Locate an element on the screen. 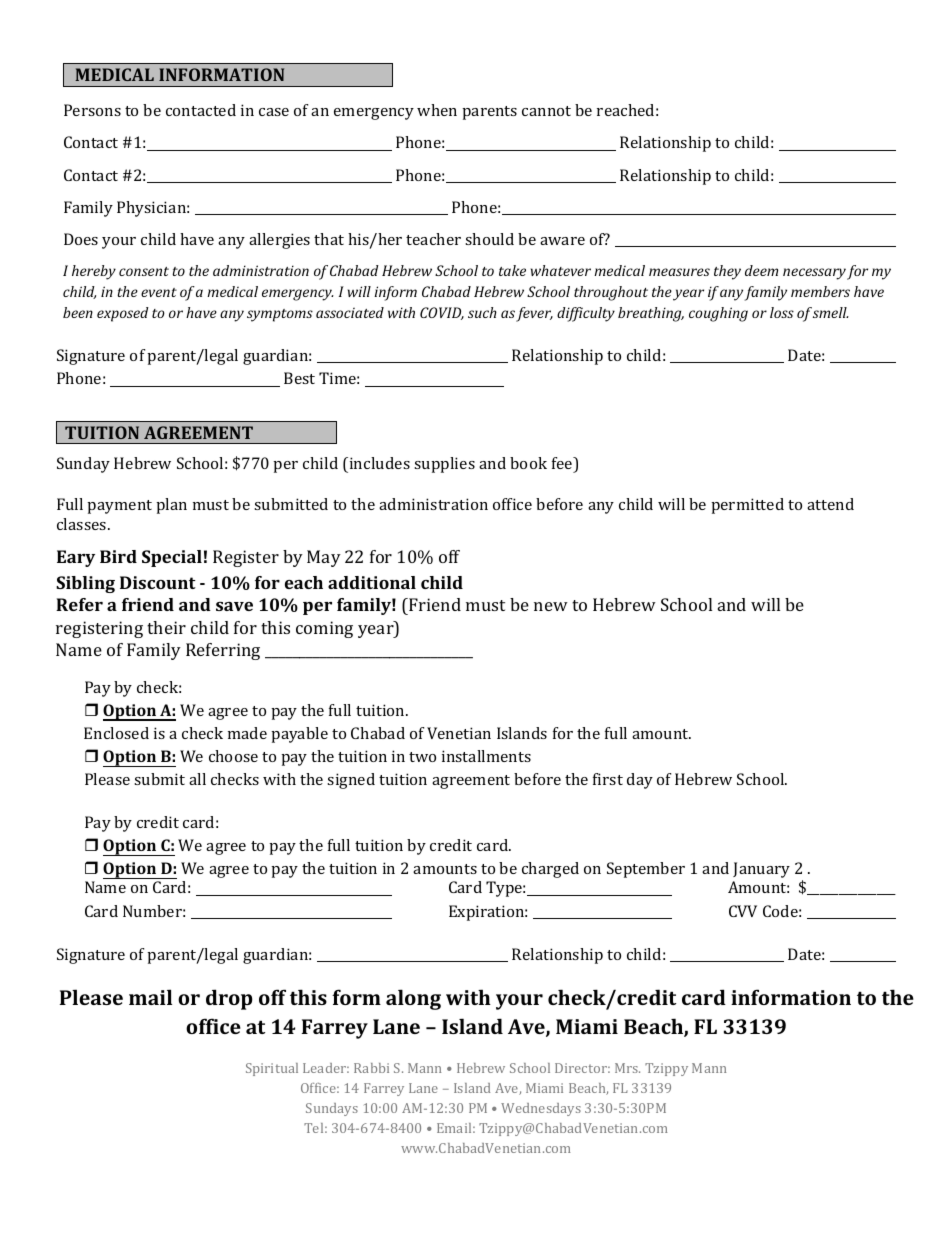  Special is located at coordinates (172, 558).
